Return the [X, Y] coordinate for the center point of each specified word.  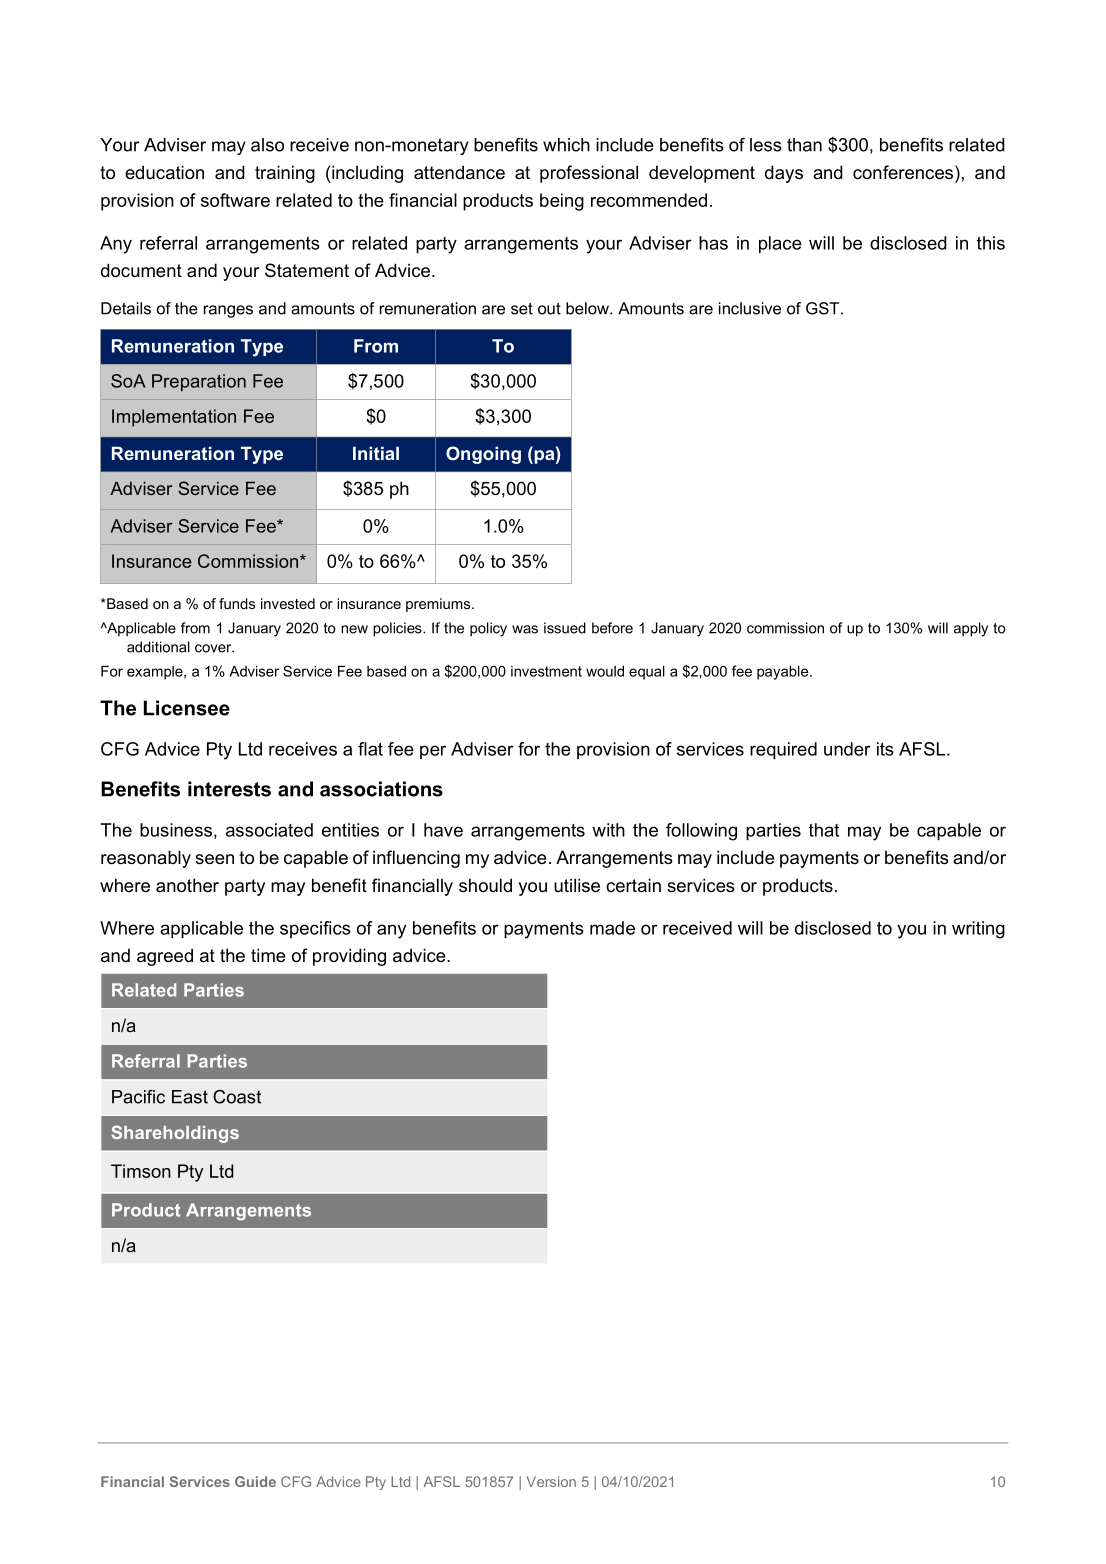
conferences [904, 172]
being [562, 202]
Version [551, 1481]
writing [978, 930]
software [235, 200]
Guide [255, 1481]
